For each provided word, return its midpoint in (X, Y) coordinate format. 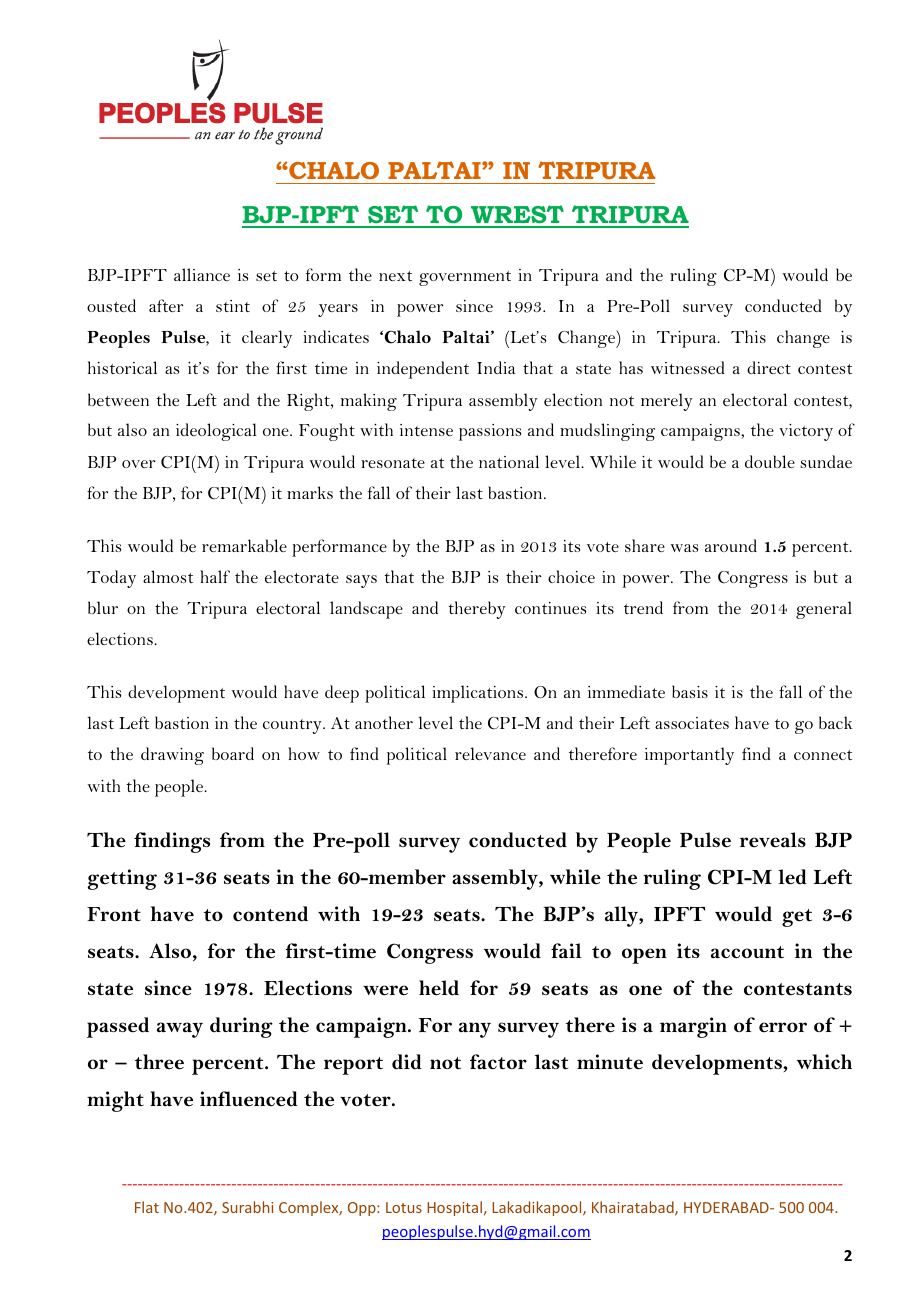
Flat (147, 1207)
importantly (689, 756)
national (509, 461)
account (747, 952)
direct (769, 367)
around (731, 545)
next (395, 276)
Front (114, 914)
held (439, 988)
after (166, 305)
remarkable (244, 545)
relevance (490, 753)
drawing (172, 756)
